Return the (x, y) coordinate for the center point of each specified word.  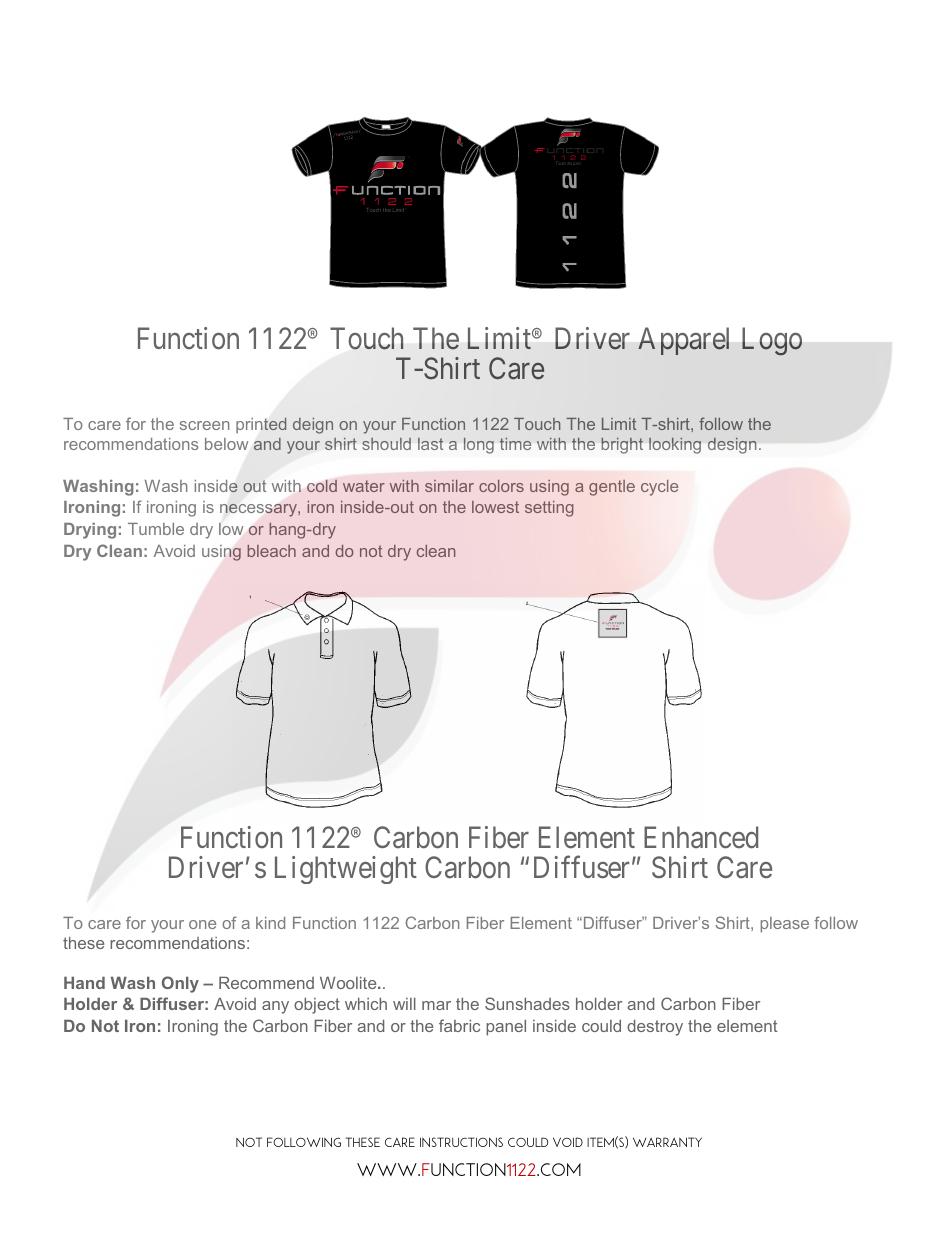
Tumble (156, 529)
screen (204, 425)
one (202, 924)
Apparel (683, 341)
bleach (271, 551)
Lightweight (346, 870)
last (430, 444)
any (275, 1007)
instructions (461, 1142)
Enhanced (701, 837)
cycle (659, 488)
